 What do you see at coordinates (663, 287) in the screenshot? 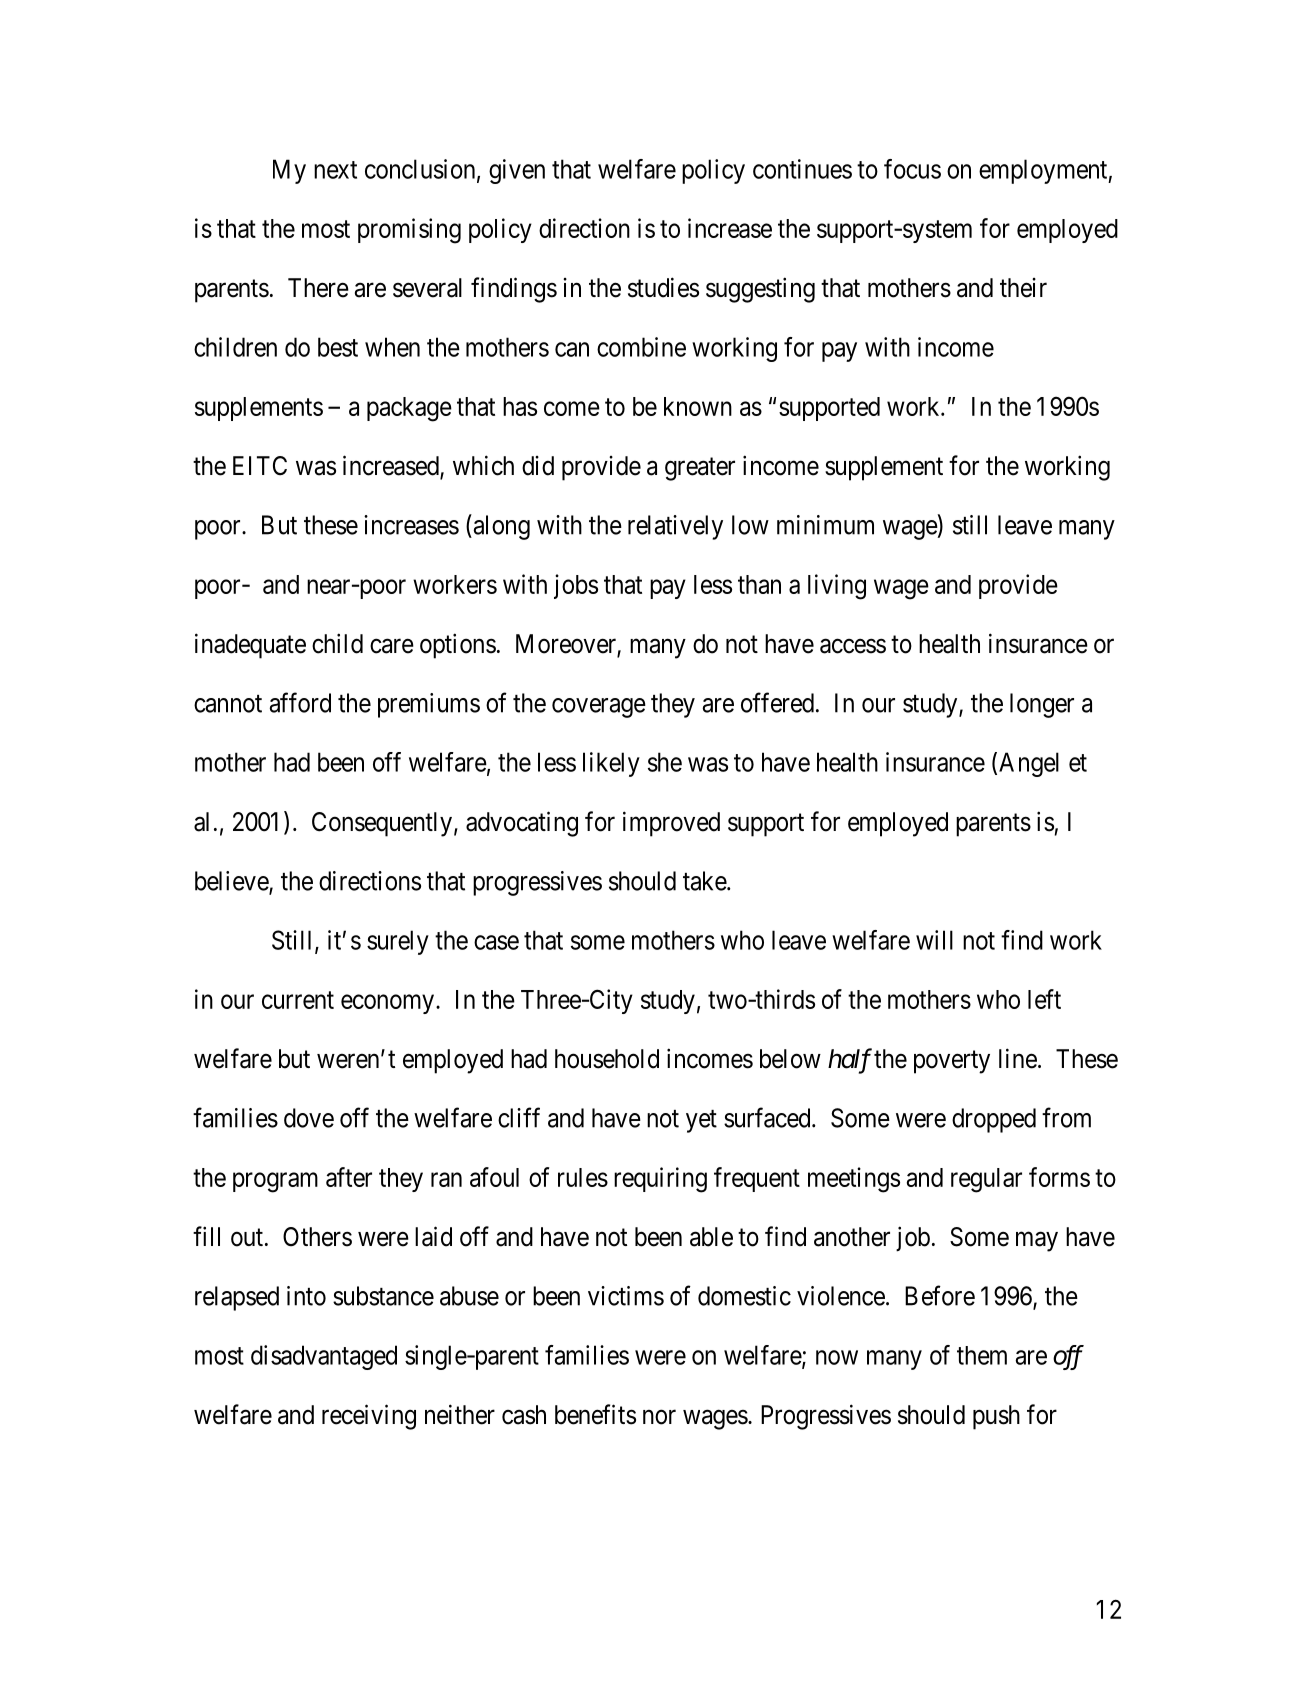
I see `studies` at bounding box center [663, 287].
